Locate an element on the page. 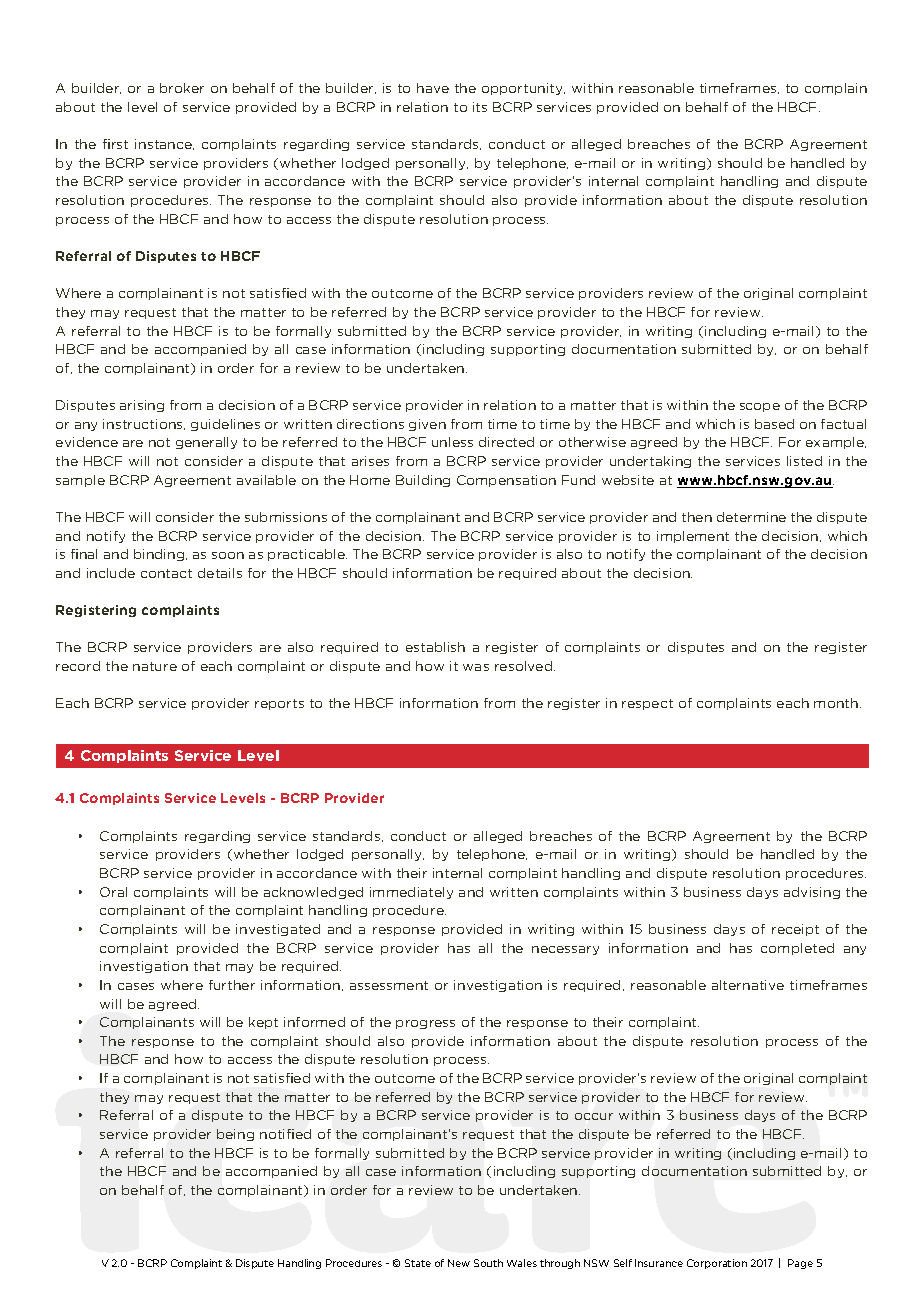 Image resolution: width=924 pixels, height=1308 pixels. arising is located at coordinates (142, 406).
